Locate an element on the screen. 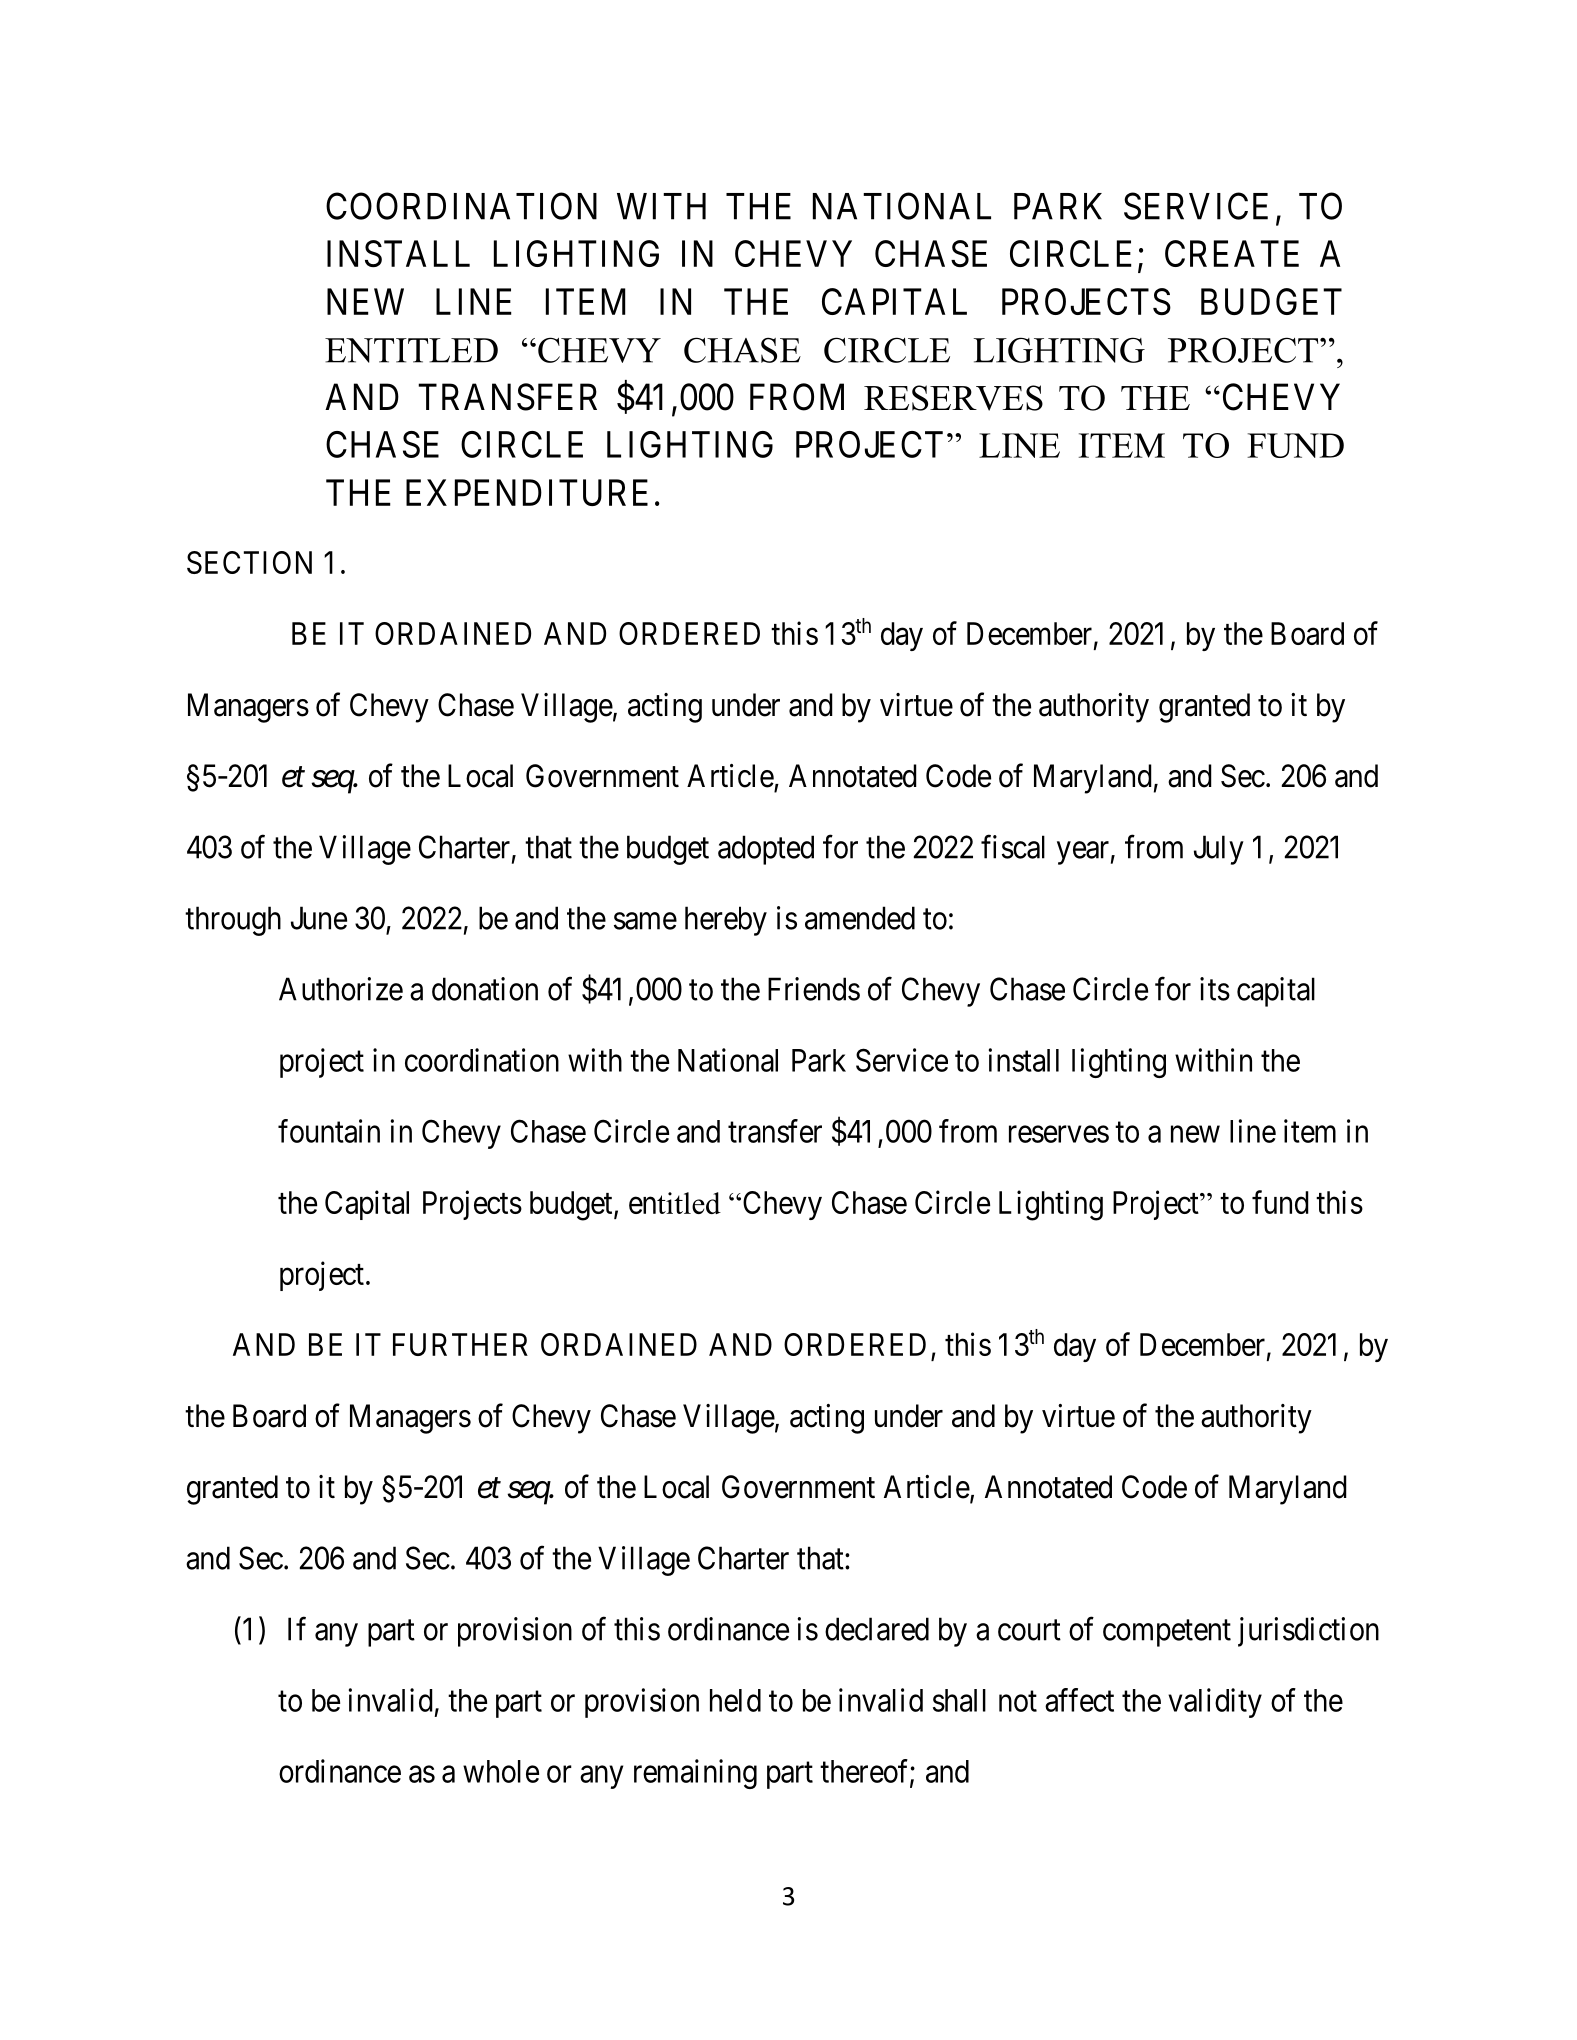 This screenshot has height=2040, width=1577. EXPENDITURE is located at coordinates (527, 492).
